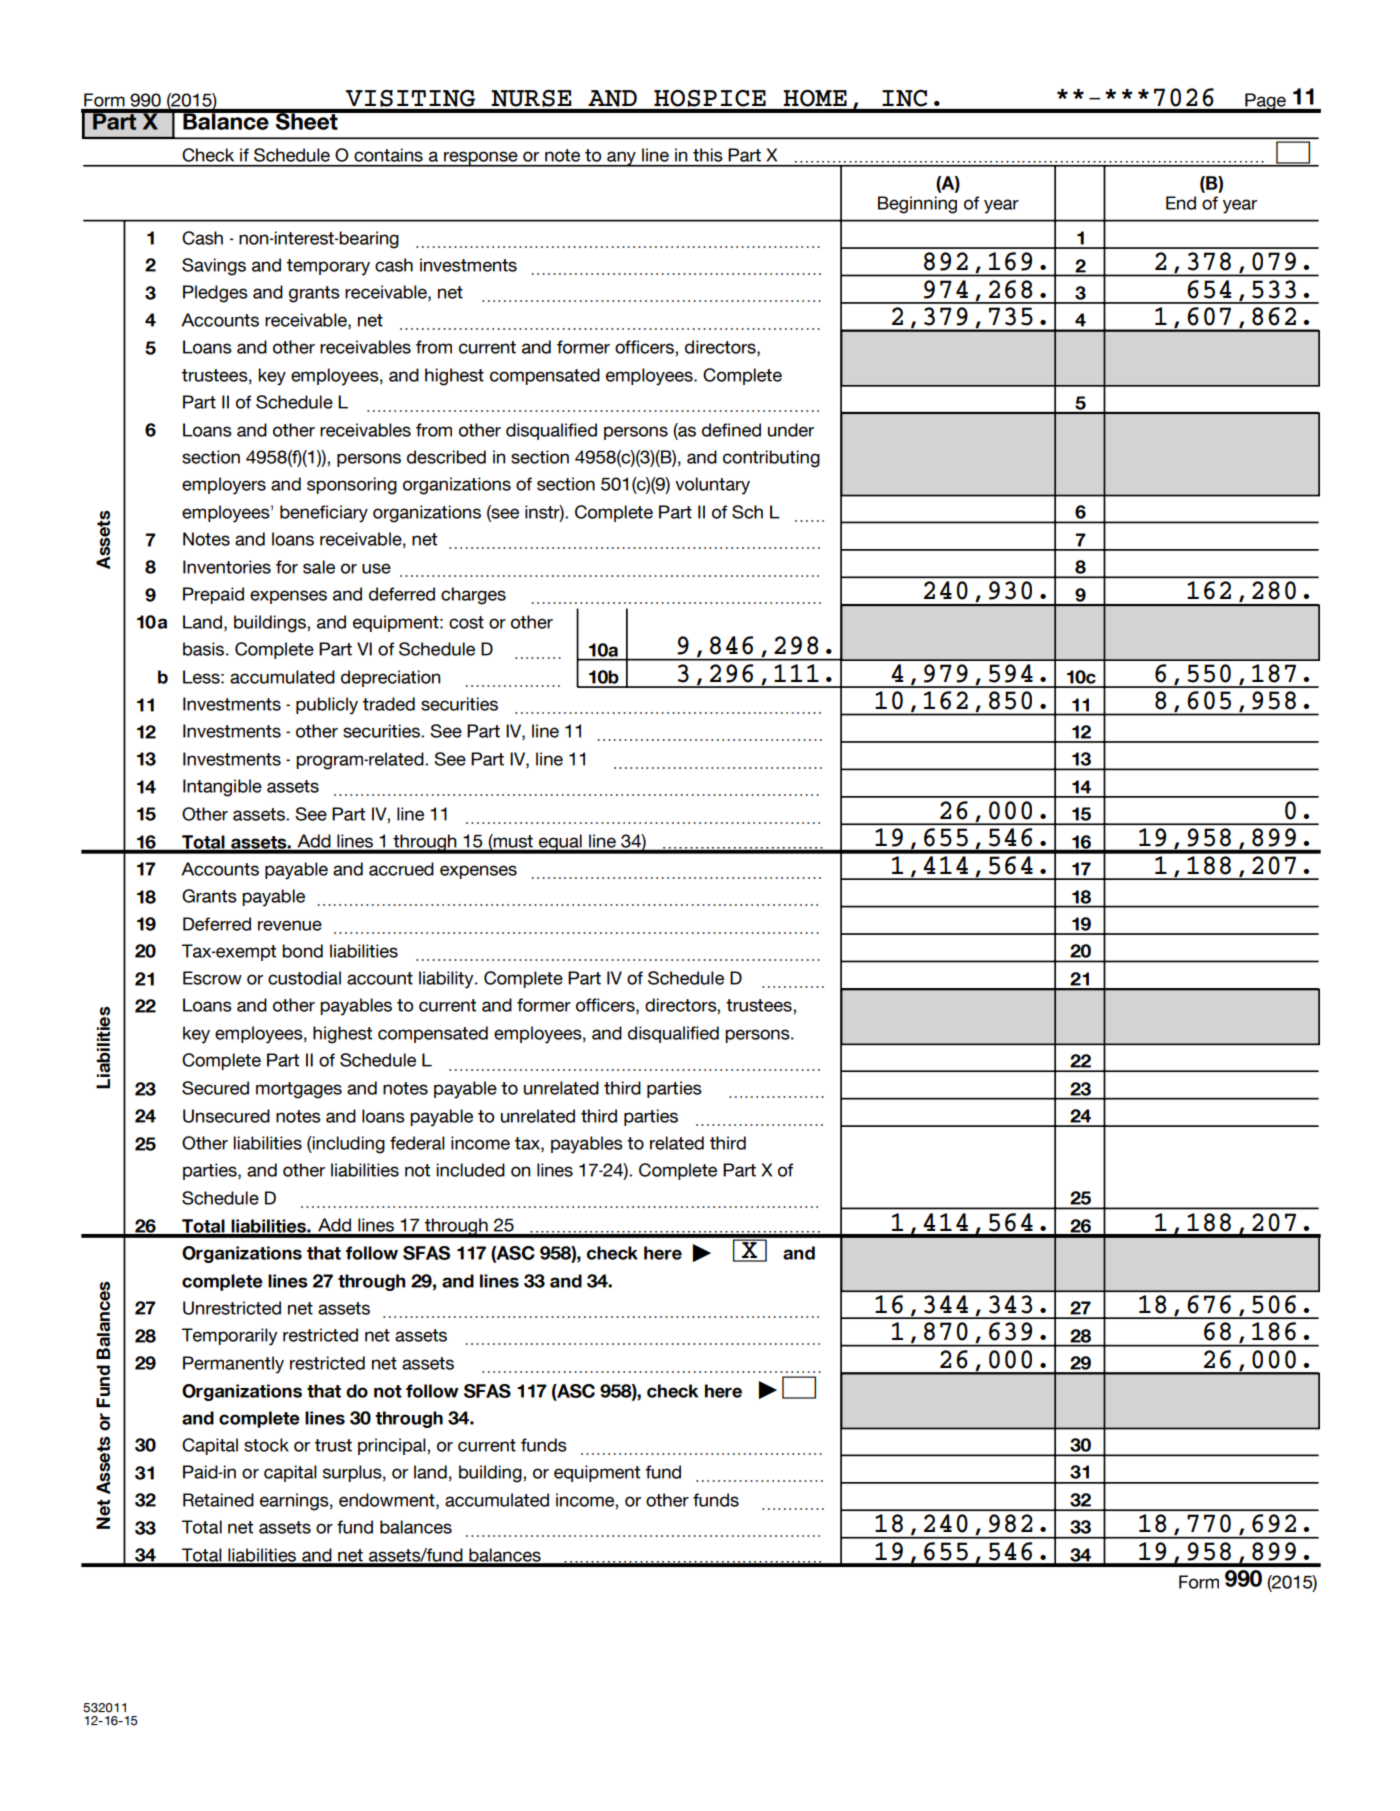 The width and height of the screenshot is (1400, 1811). I want to click on under, so click(791, 430).
